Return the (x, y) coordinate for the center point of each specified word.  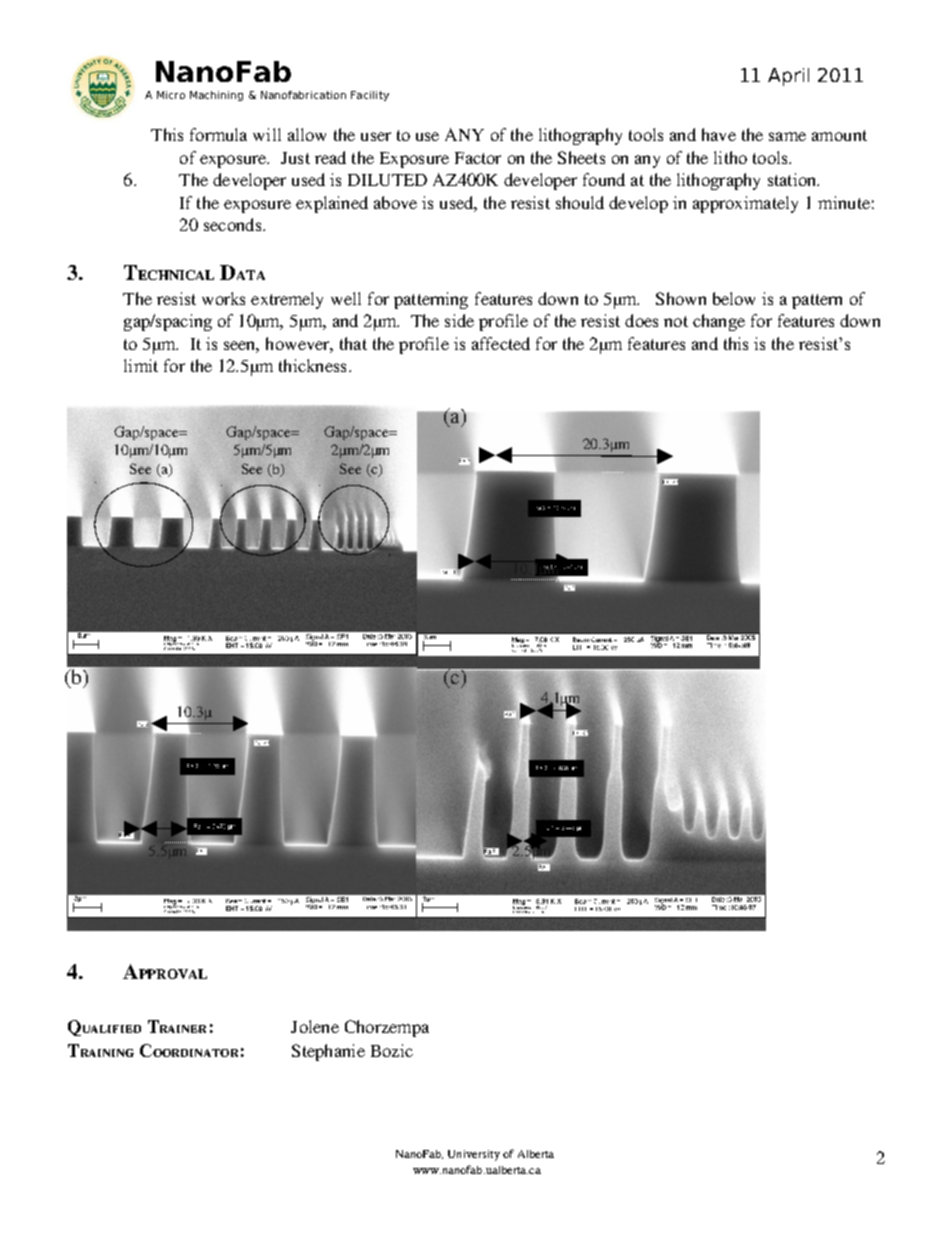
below (734, 298)
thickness (312, 365)
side (459, 320)
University (474, 1155)
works (223, 298)
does (641, 320)
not (676, 321)
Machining (216, 96)
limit (141, 365)
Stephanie (328, 1052)
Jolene (315, 1026)
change (719, 322)
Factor (478, 158)
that (353, 343)
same (787, 136)
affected (501, 343)
